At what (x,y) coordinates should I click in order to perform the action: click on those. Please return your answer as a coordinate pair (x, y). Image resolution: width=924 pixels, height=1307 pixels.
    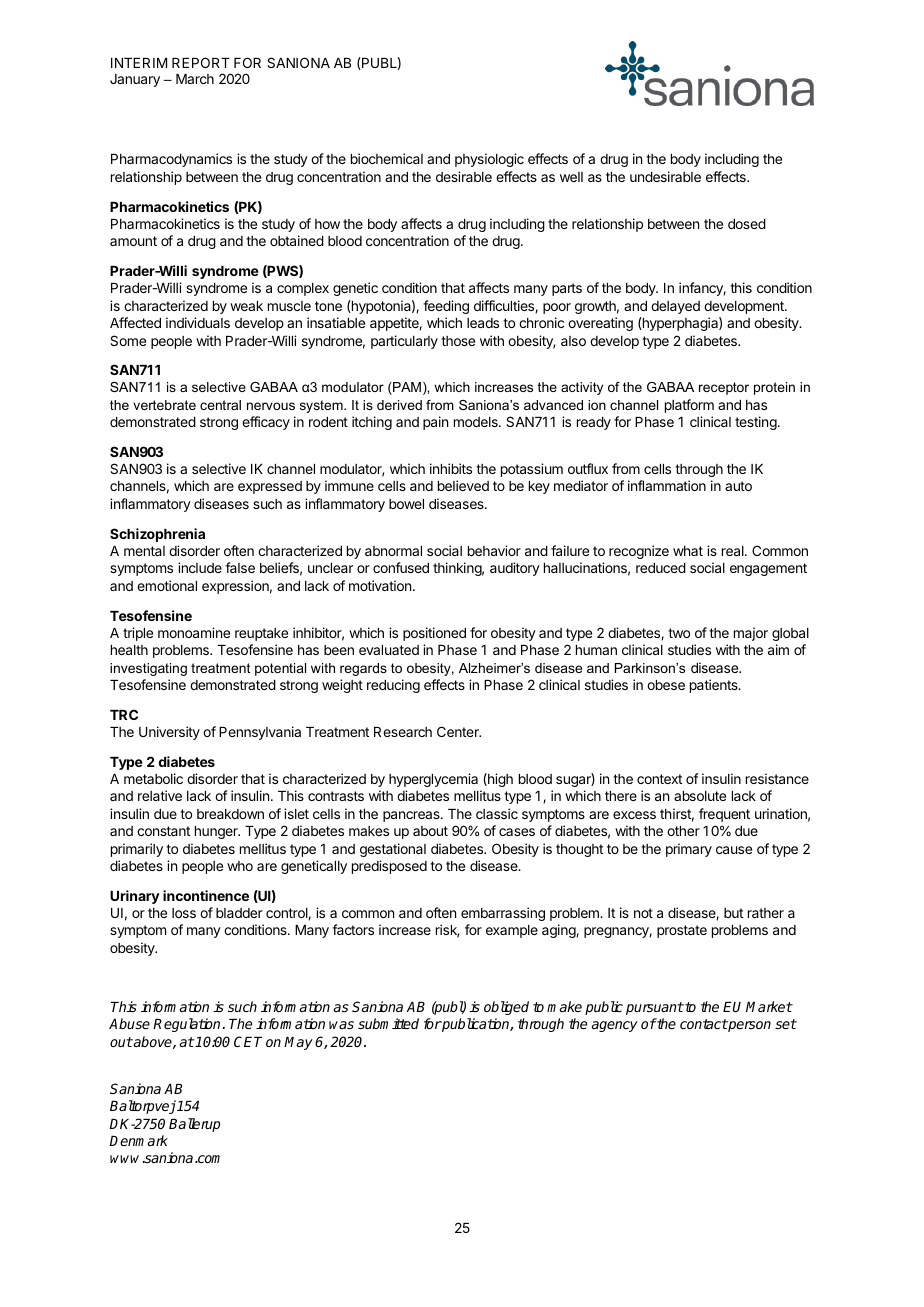
    Looking at the image, I should click on (458, 341).
